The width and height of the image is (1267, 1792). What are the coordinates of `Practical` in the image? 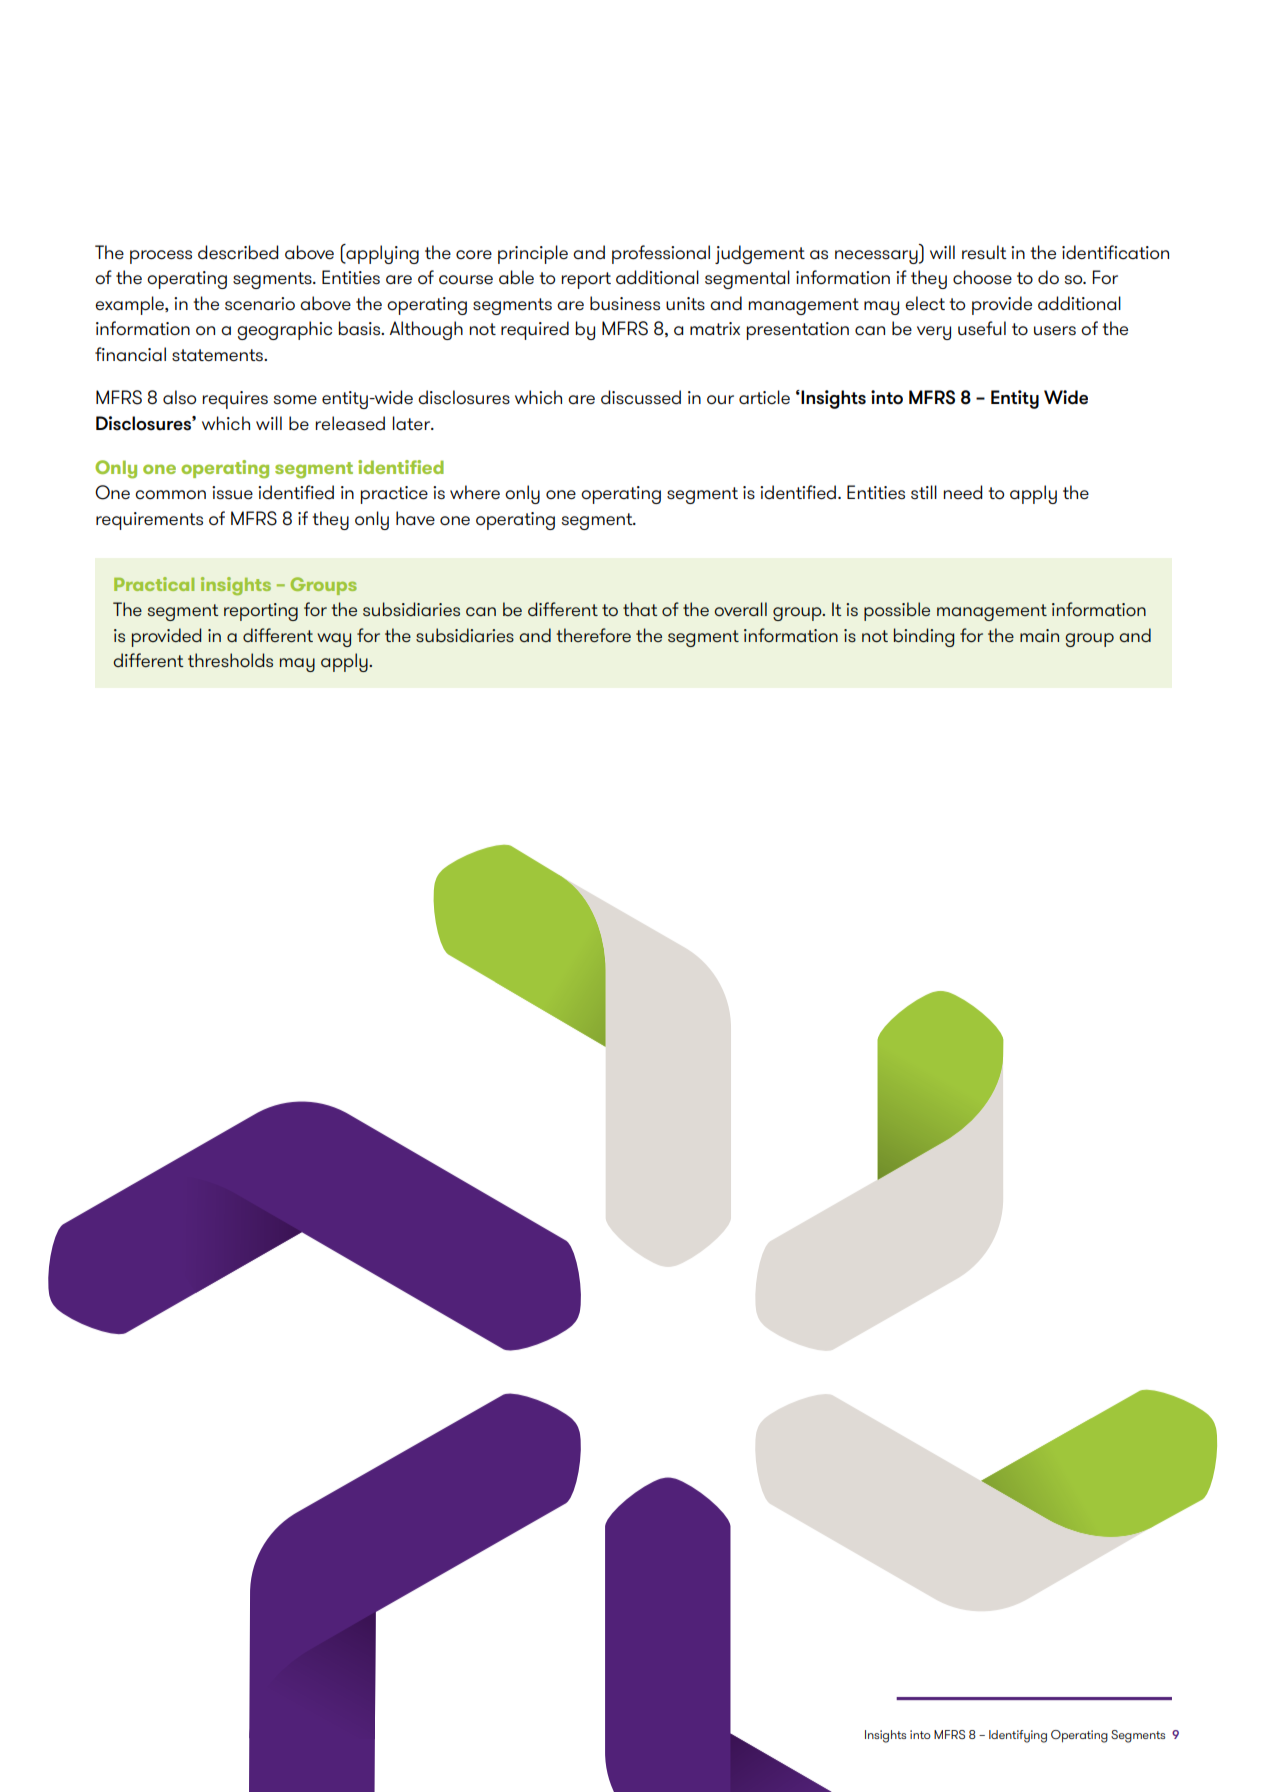 It's located at (154, 584).
